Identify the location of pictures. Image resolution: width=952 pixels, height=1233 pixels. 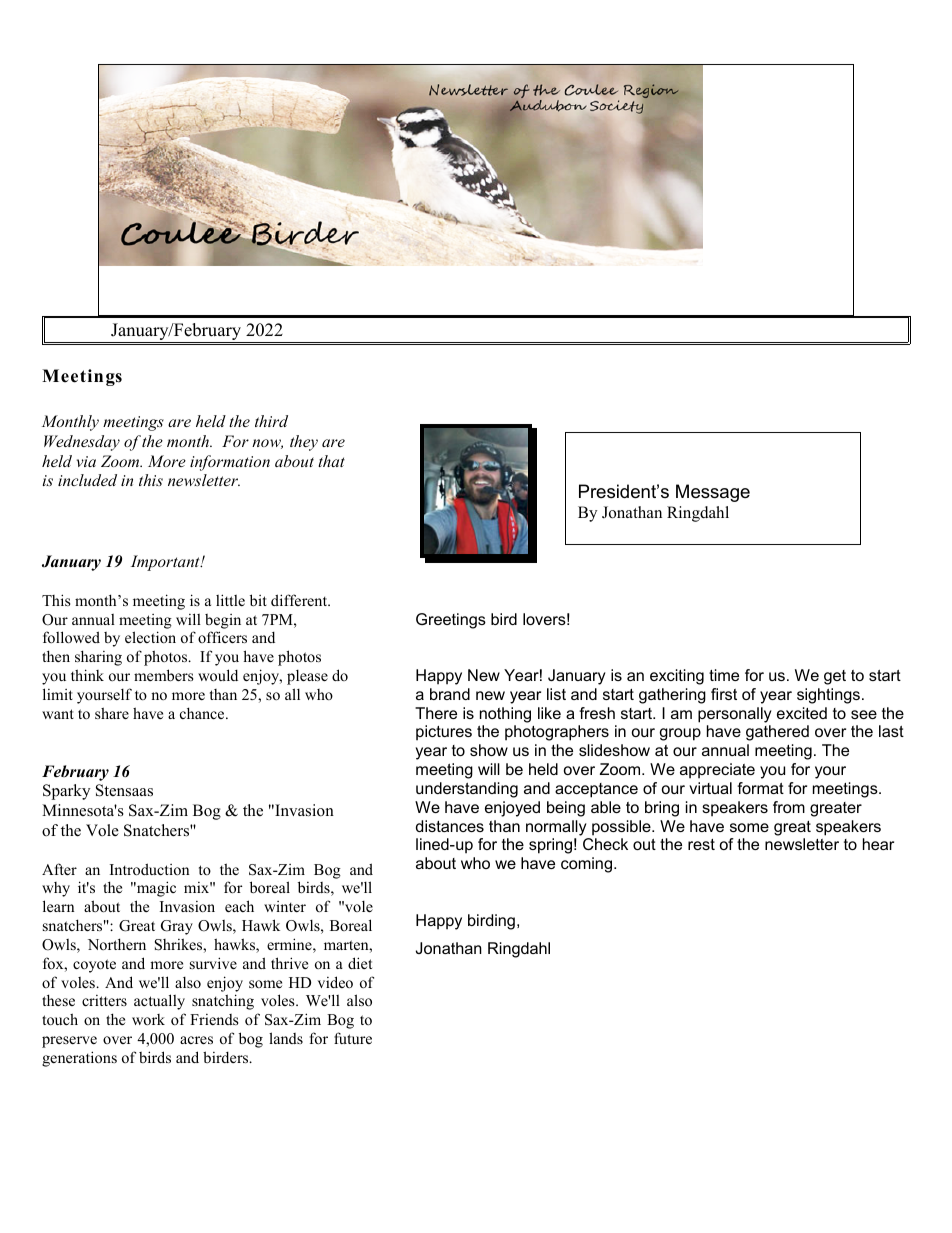
(444, 733).
